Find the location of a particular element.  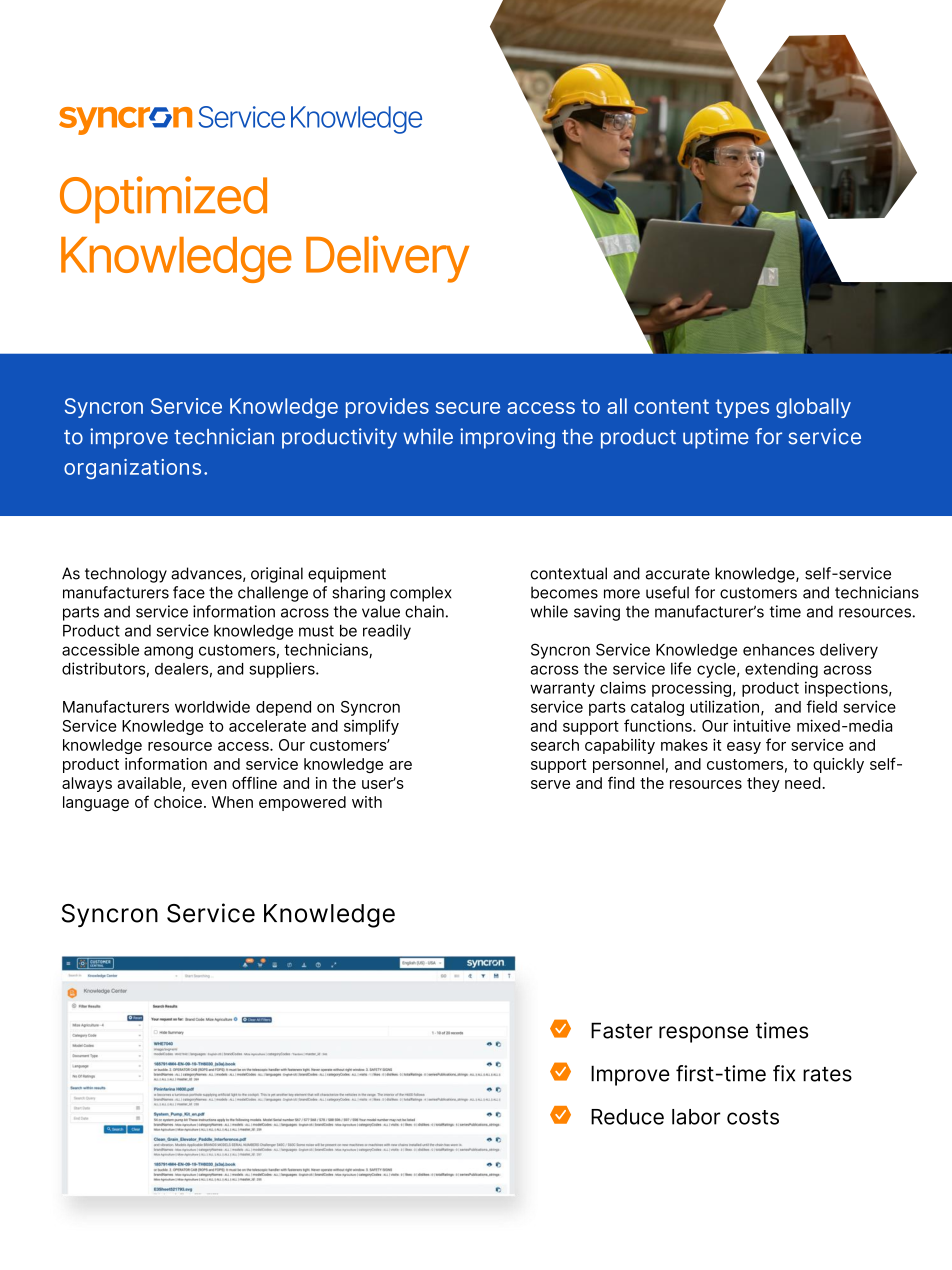

choice is located at coordinates (178, 802).
